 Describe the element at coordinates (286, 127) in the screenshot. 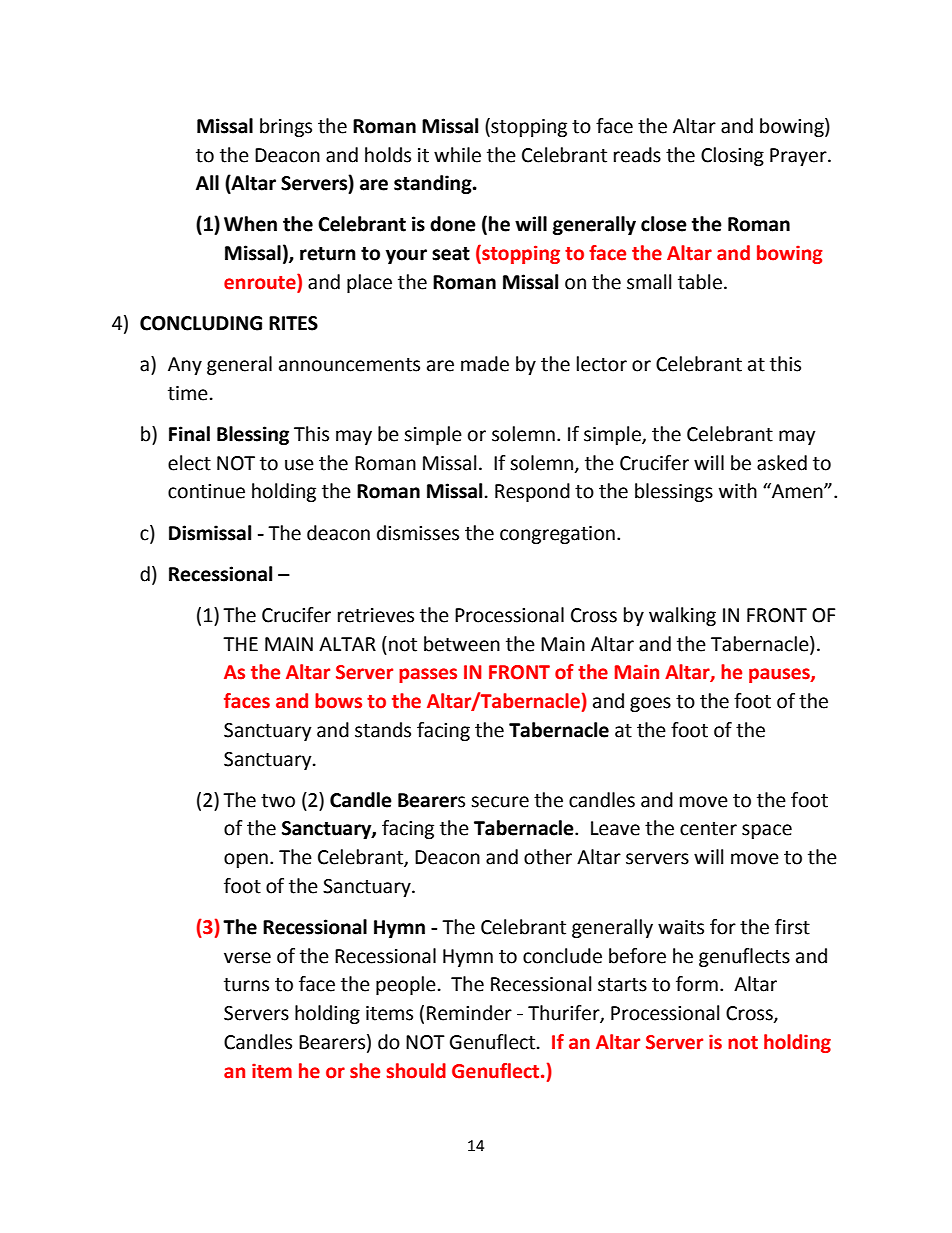

I see `brings` at that location.
